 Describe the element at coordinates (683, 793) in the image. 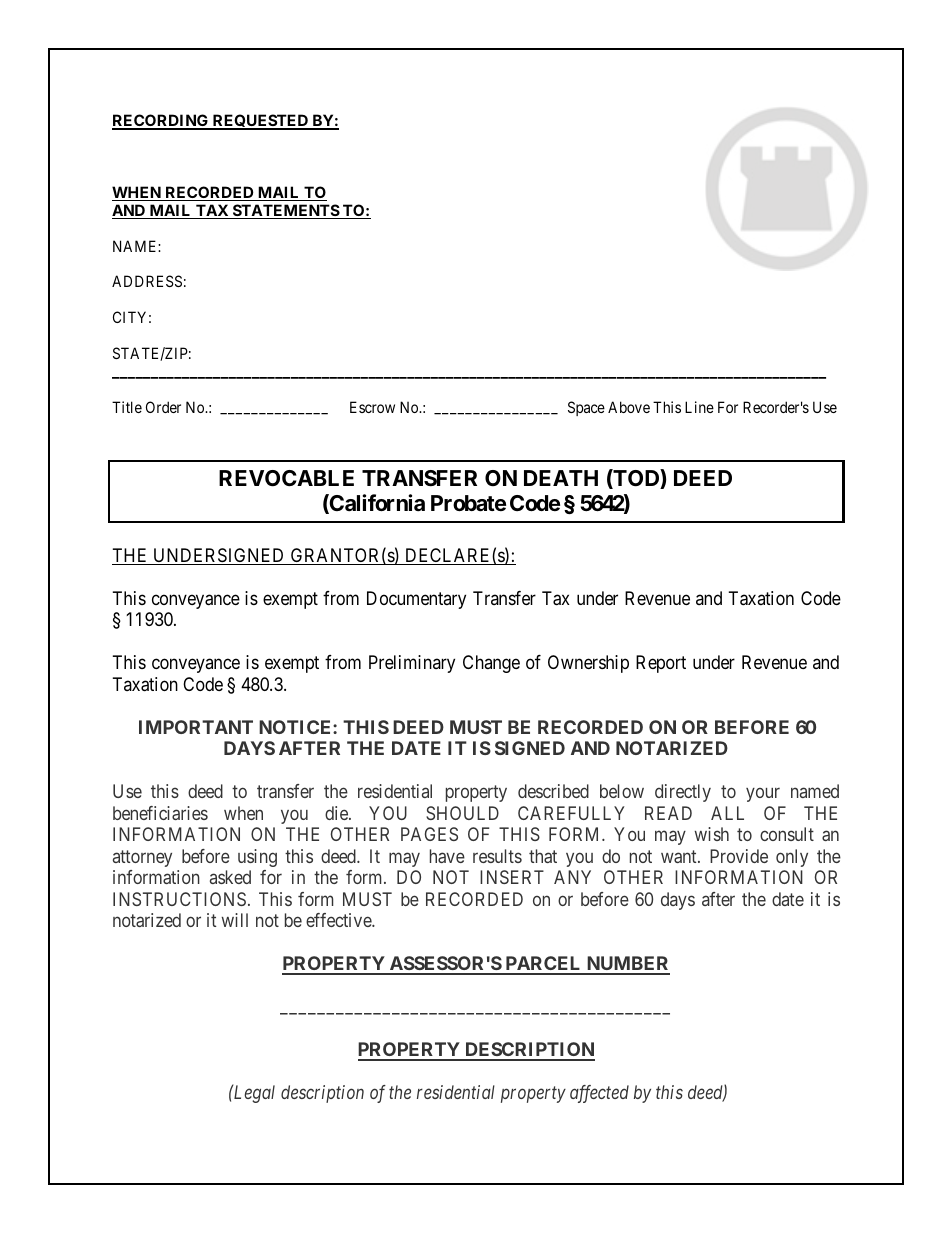

I see `directly` at that location.
